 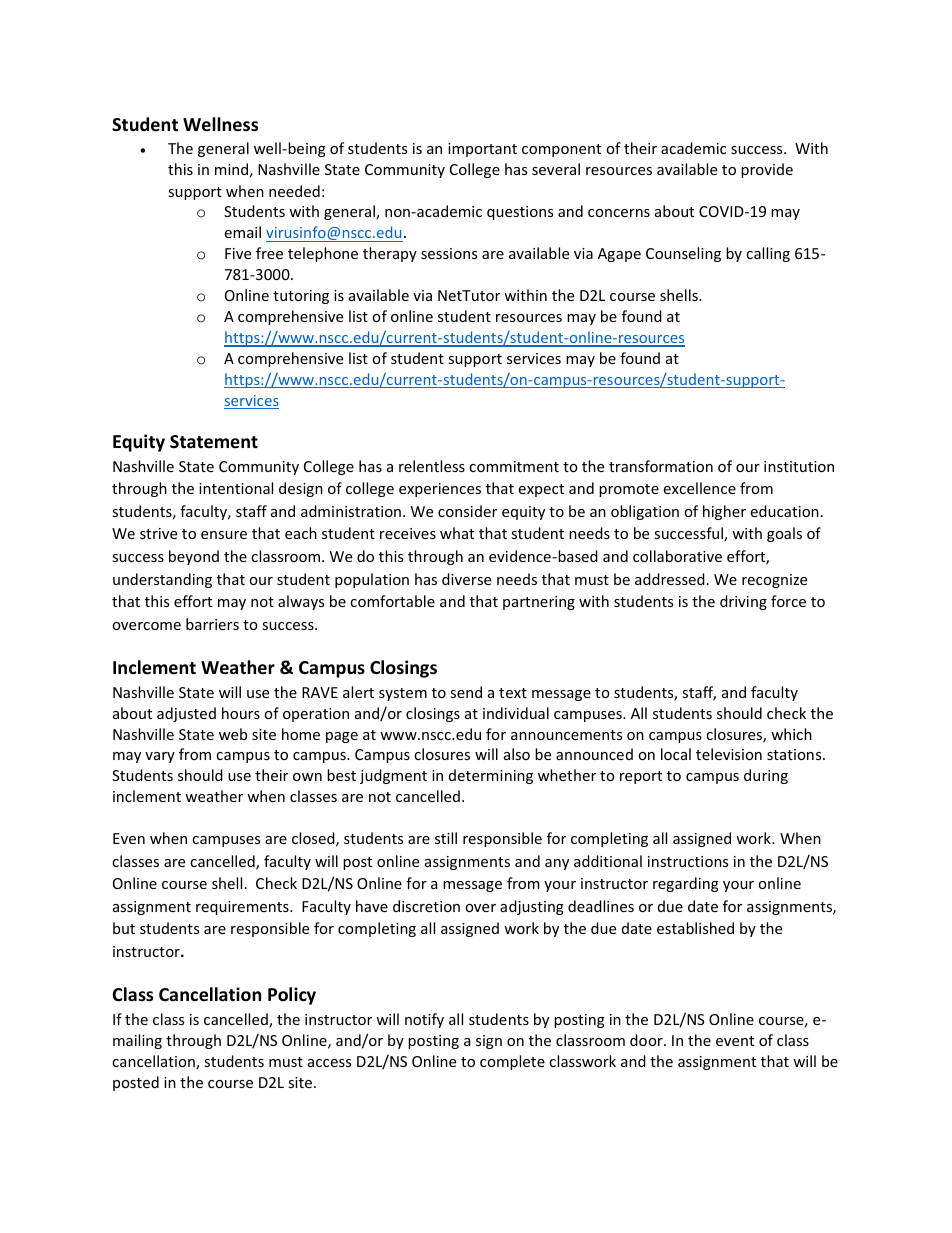 What do you see at coordinates (292, 996) in the page?
I see `Policy` at bounding box center [292, 996].
